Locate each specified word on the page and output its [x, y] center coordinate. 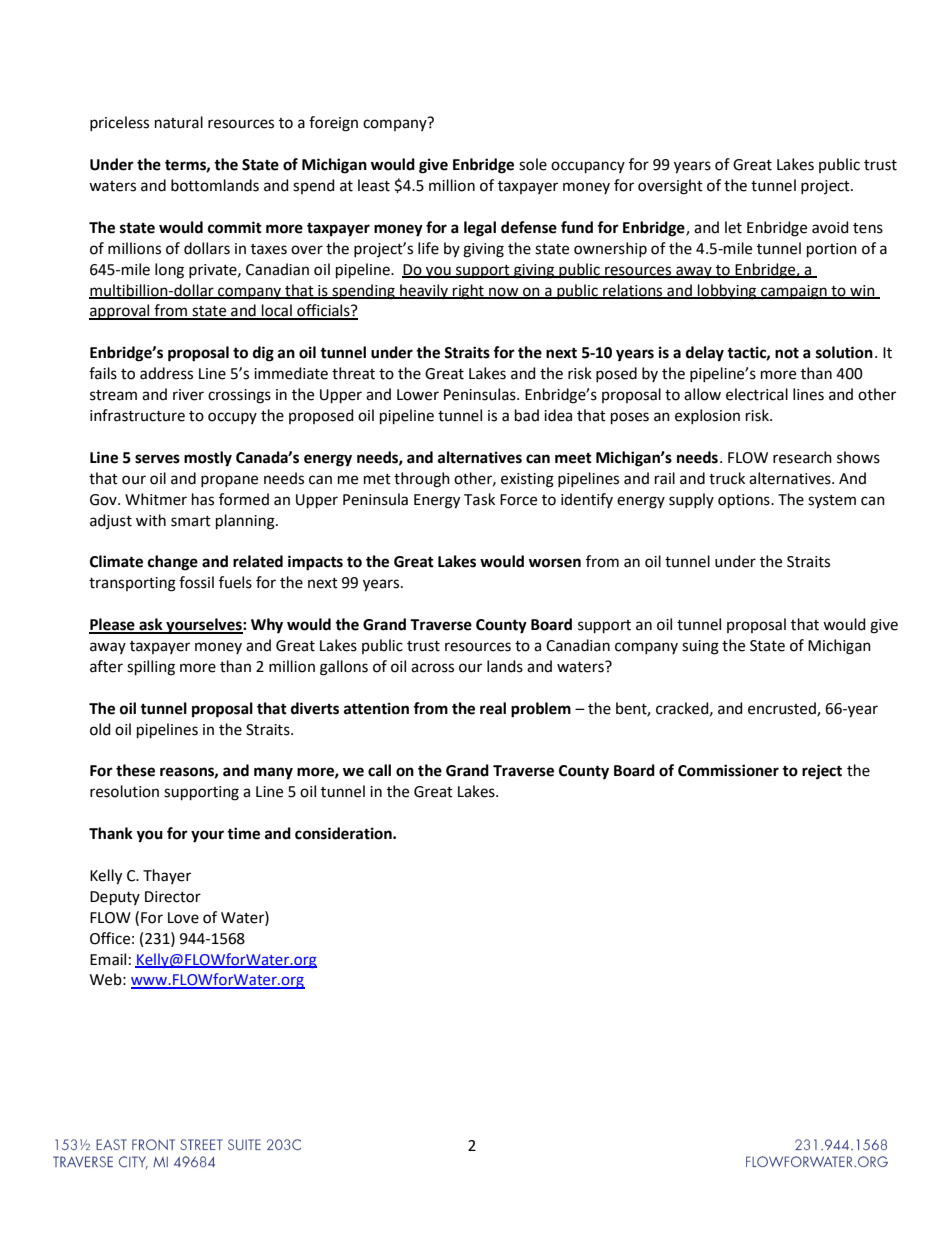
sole [533, 164]
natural [179, 122]
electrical [757, 394]
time [243, 833]
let [733, 227]
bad [527, 415]
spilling [151, 668]
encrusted [783, 709]
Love [183, 918]
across [432, 668]
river [188, 395]
